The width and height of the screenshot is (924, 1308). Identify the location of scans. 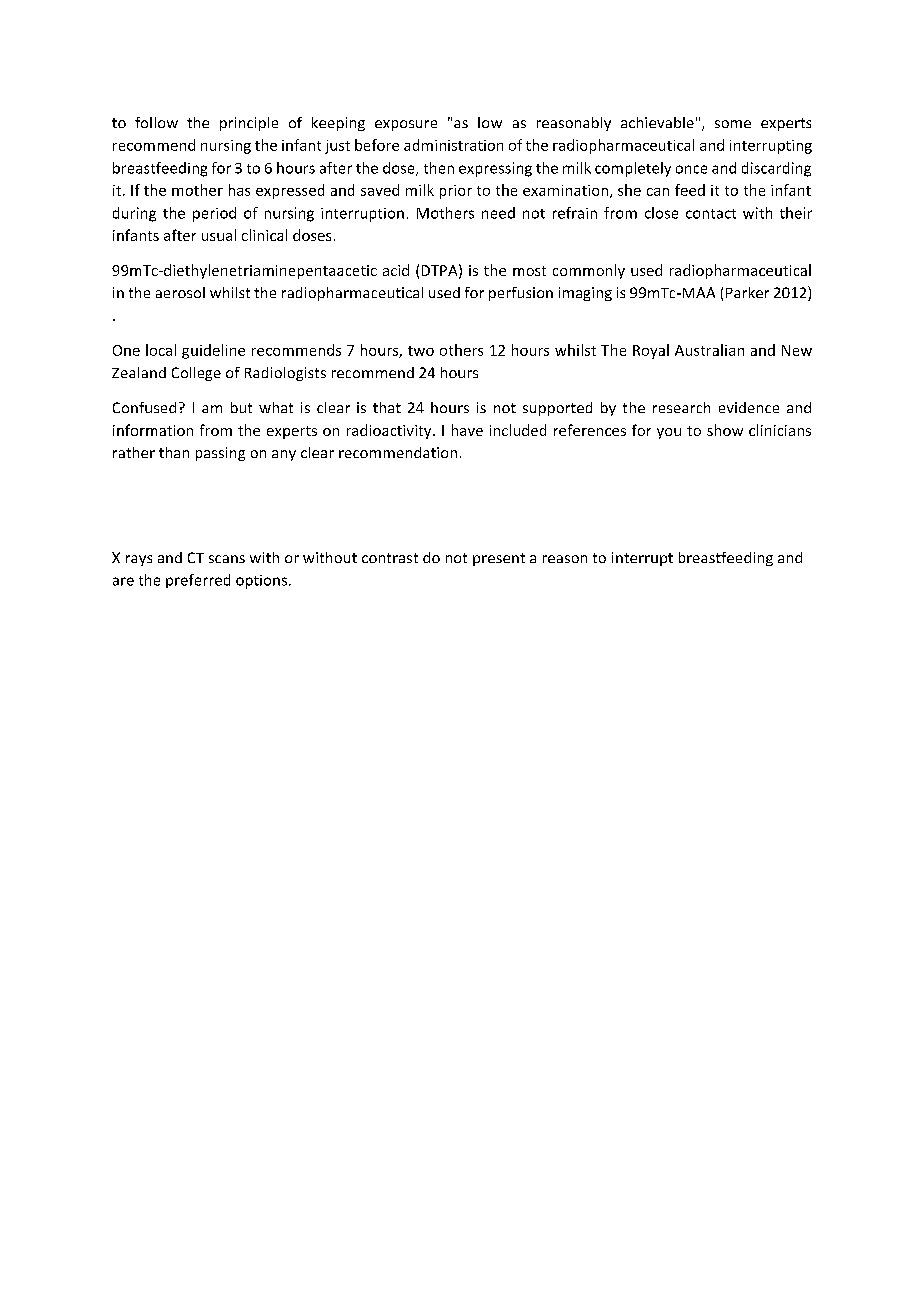
(227, 559).
